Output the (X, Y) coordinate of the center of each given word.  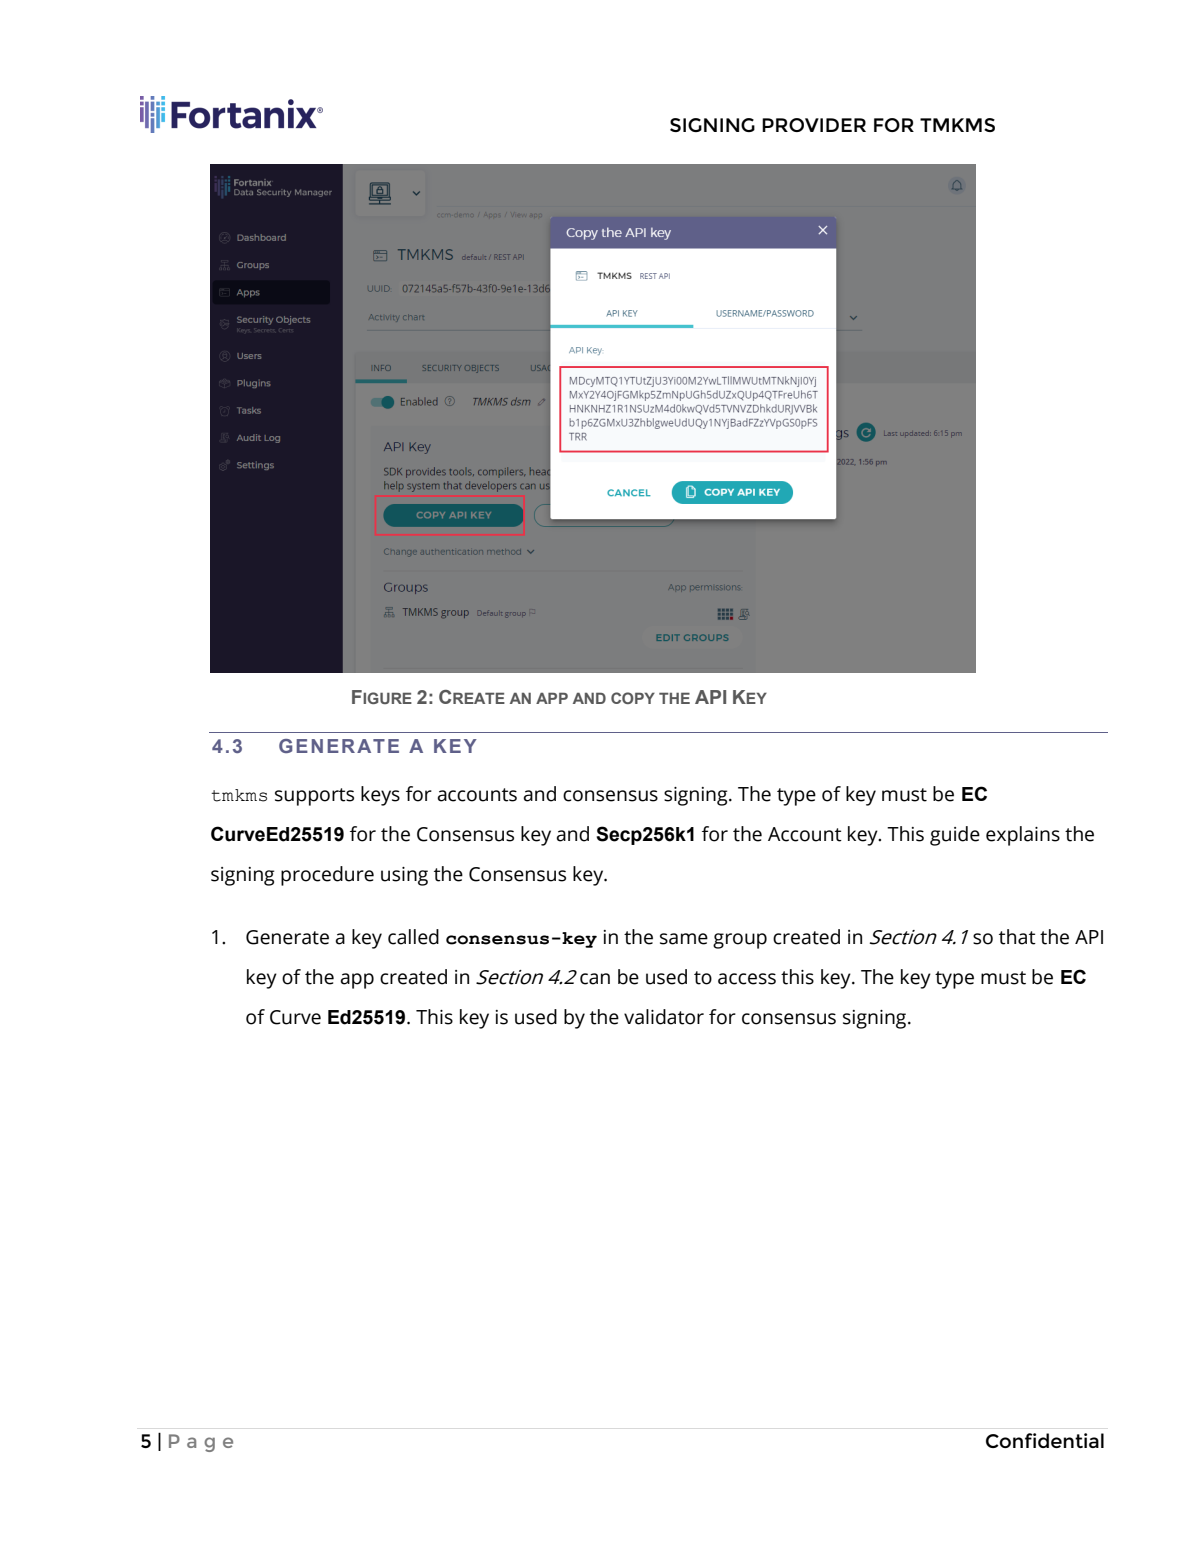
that (1017, 937)
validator (664, 1017)
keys (380, 796)
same (684, 939)
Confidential (1045, 1440)
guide (955, 836)
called (413, 937)
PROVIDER (814, 125)
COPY (633, 698)
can (595, 979)
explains (1023, 836)
